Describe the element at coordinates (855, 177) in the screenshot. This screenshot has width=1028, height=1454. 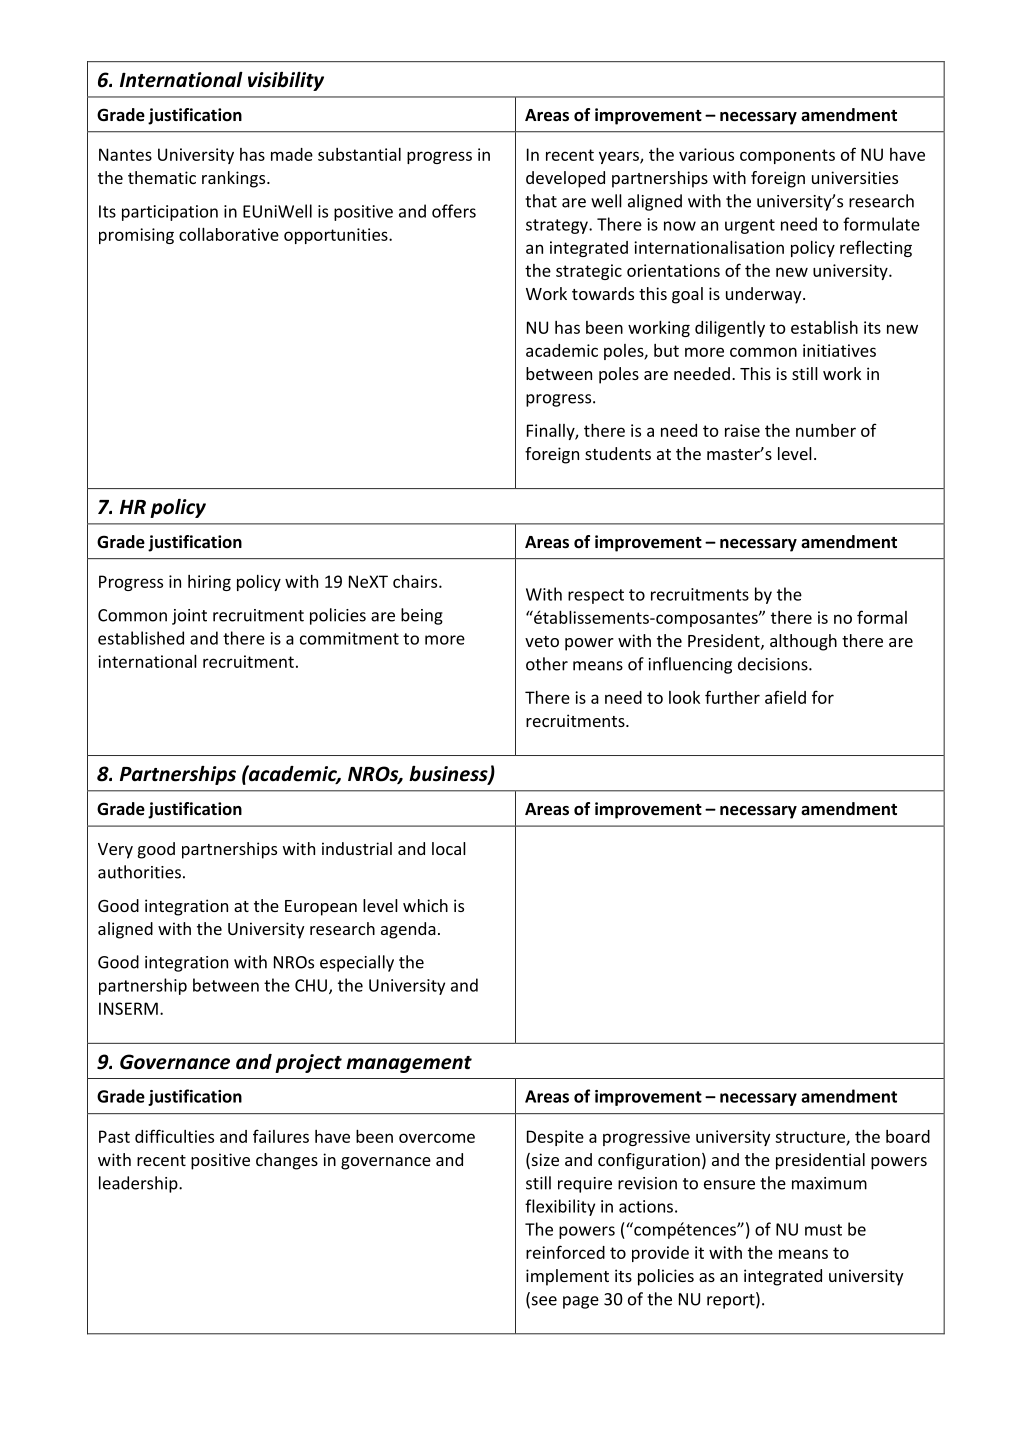
I see `universities` at that location.
